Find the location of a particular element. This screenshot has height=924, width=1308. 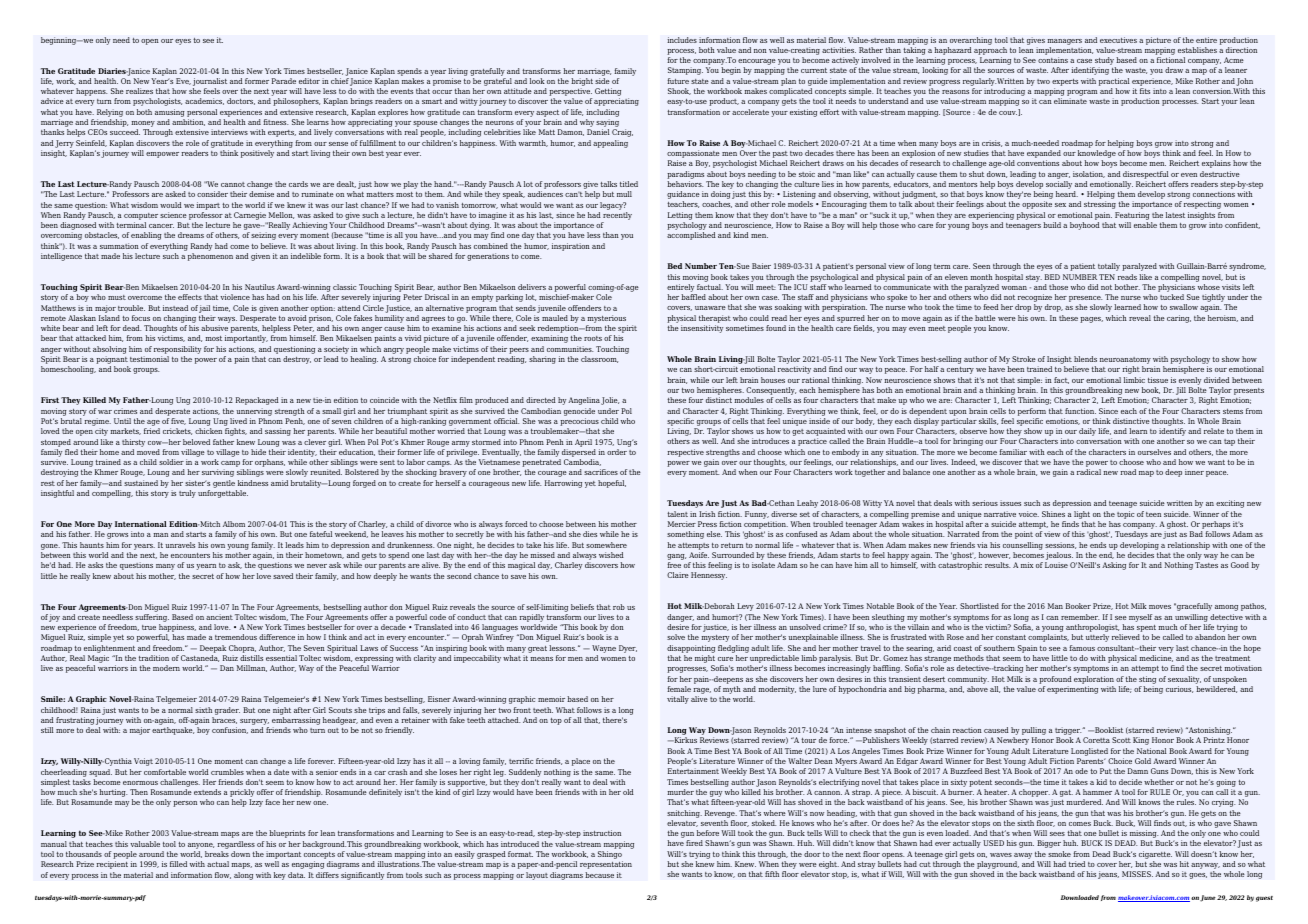

rob is located at coordinates (619, 607).
